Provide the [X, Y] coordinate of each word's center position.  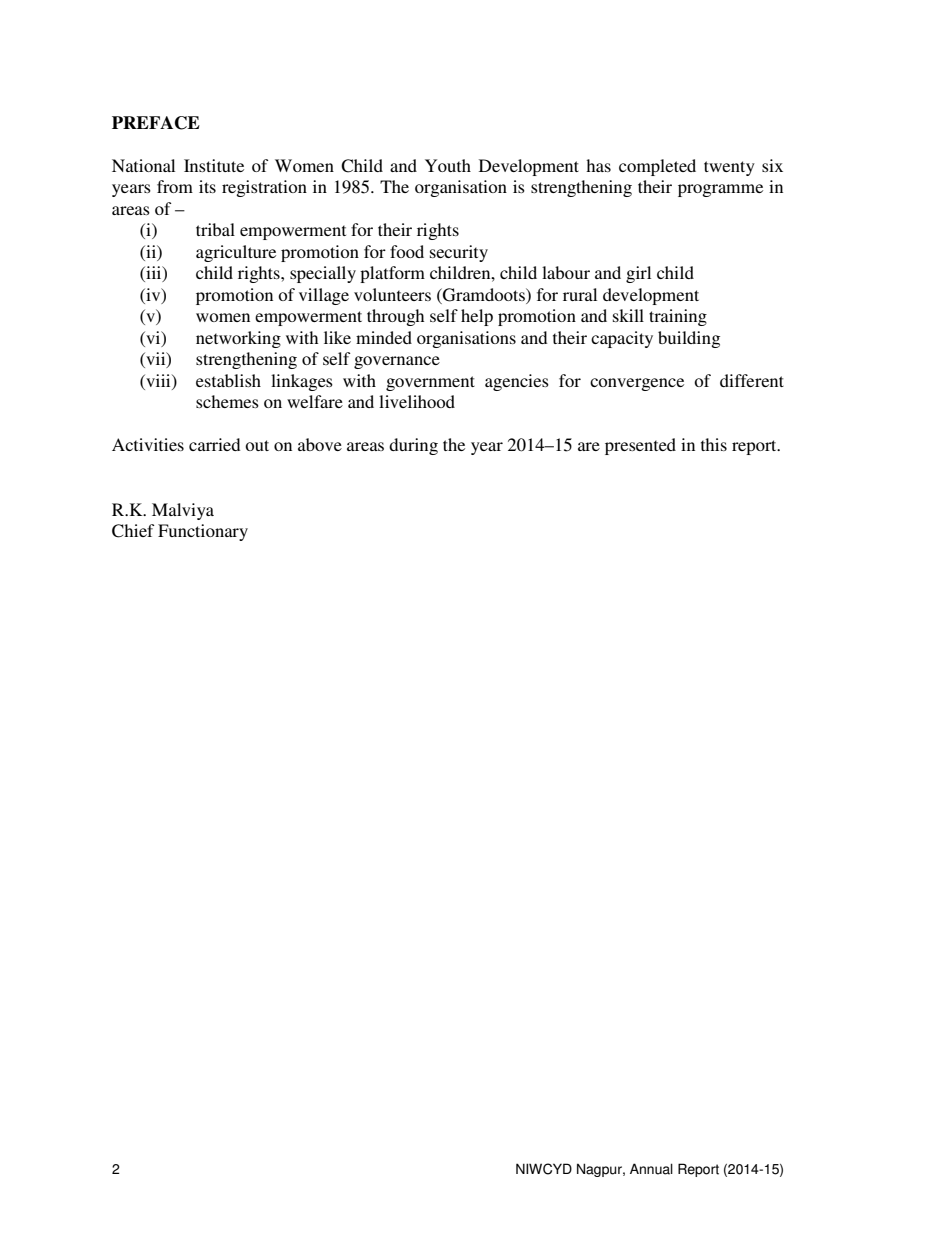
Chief [133, 531]
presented [640, 446]
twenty [729, 168]
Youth [448, 165]
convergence [637, 384]
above [320, 444]
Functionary [203, 532]
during [413, 446]
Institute [214, 165]
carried [214, 444]
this [714, 444]
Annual [651, 1169]
